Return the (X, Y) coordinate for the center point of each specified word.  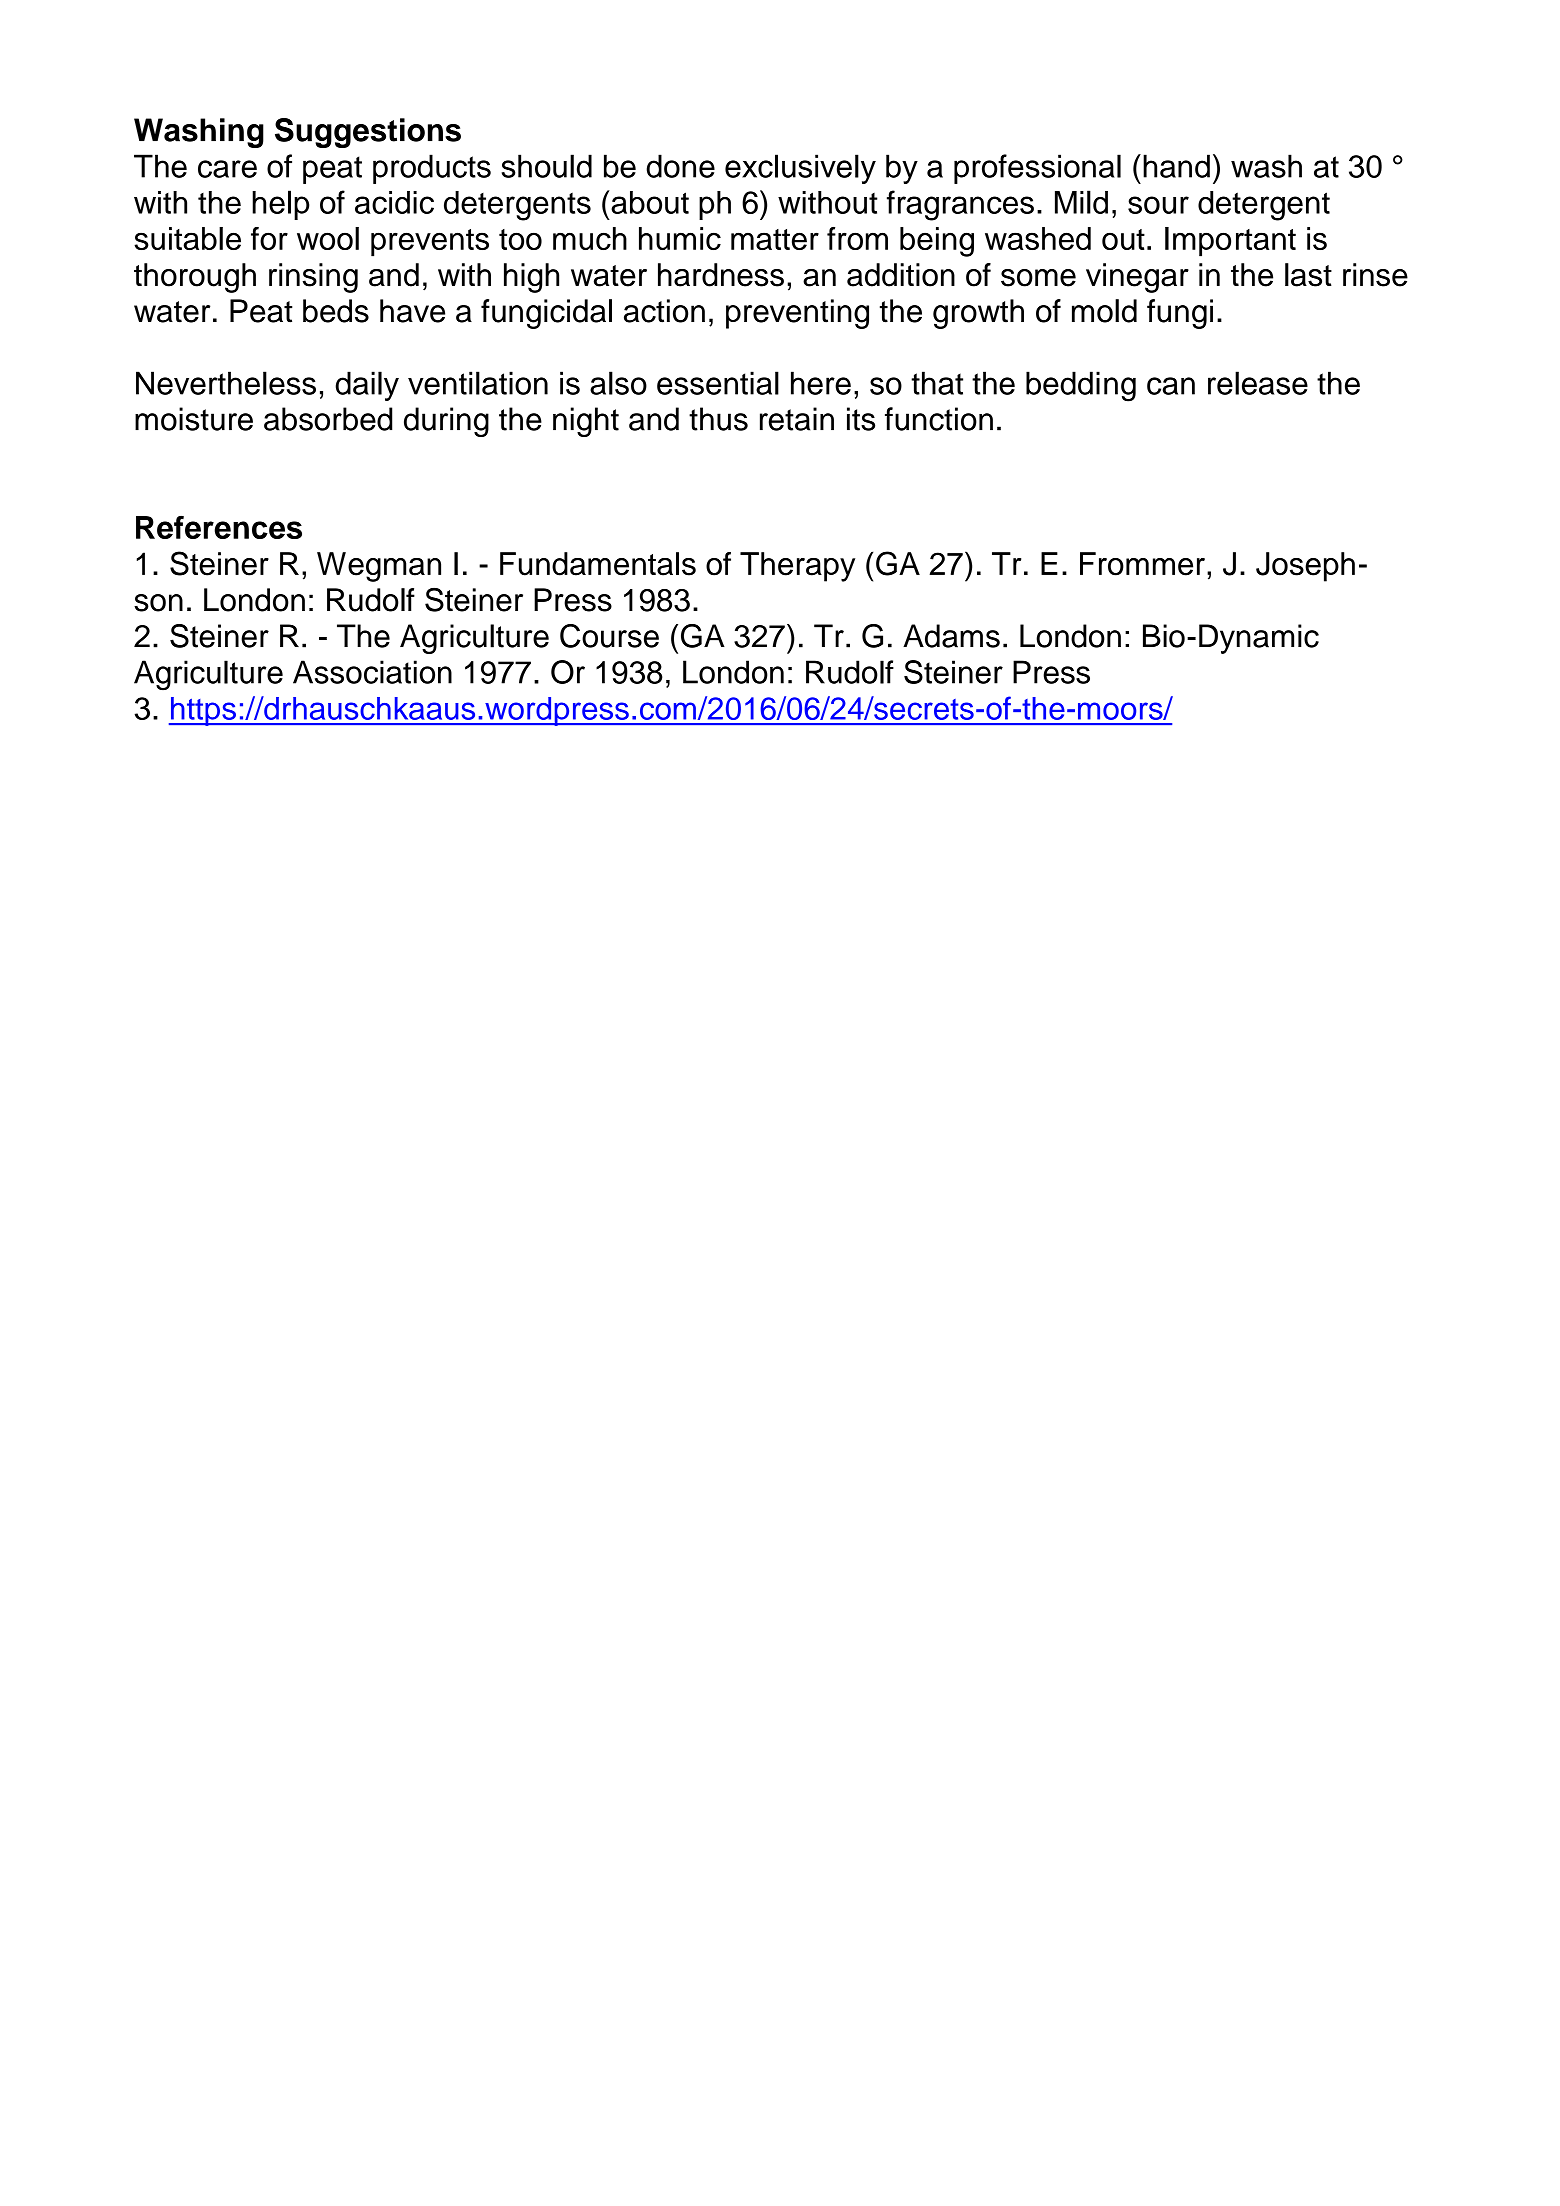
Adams (951, 636)
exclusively (800, 169)
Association (372, 672)
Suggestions (368, 133)
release (1258, 383)
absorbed (328, 419)
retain (797, 419)
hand (1176, 166)
